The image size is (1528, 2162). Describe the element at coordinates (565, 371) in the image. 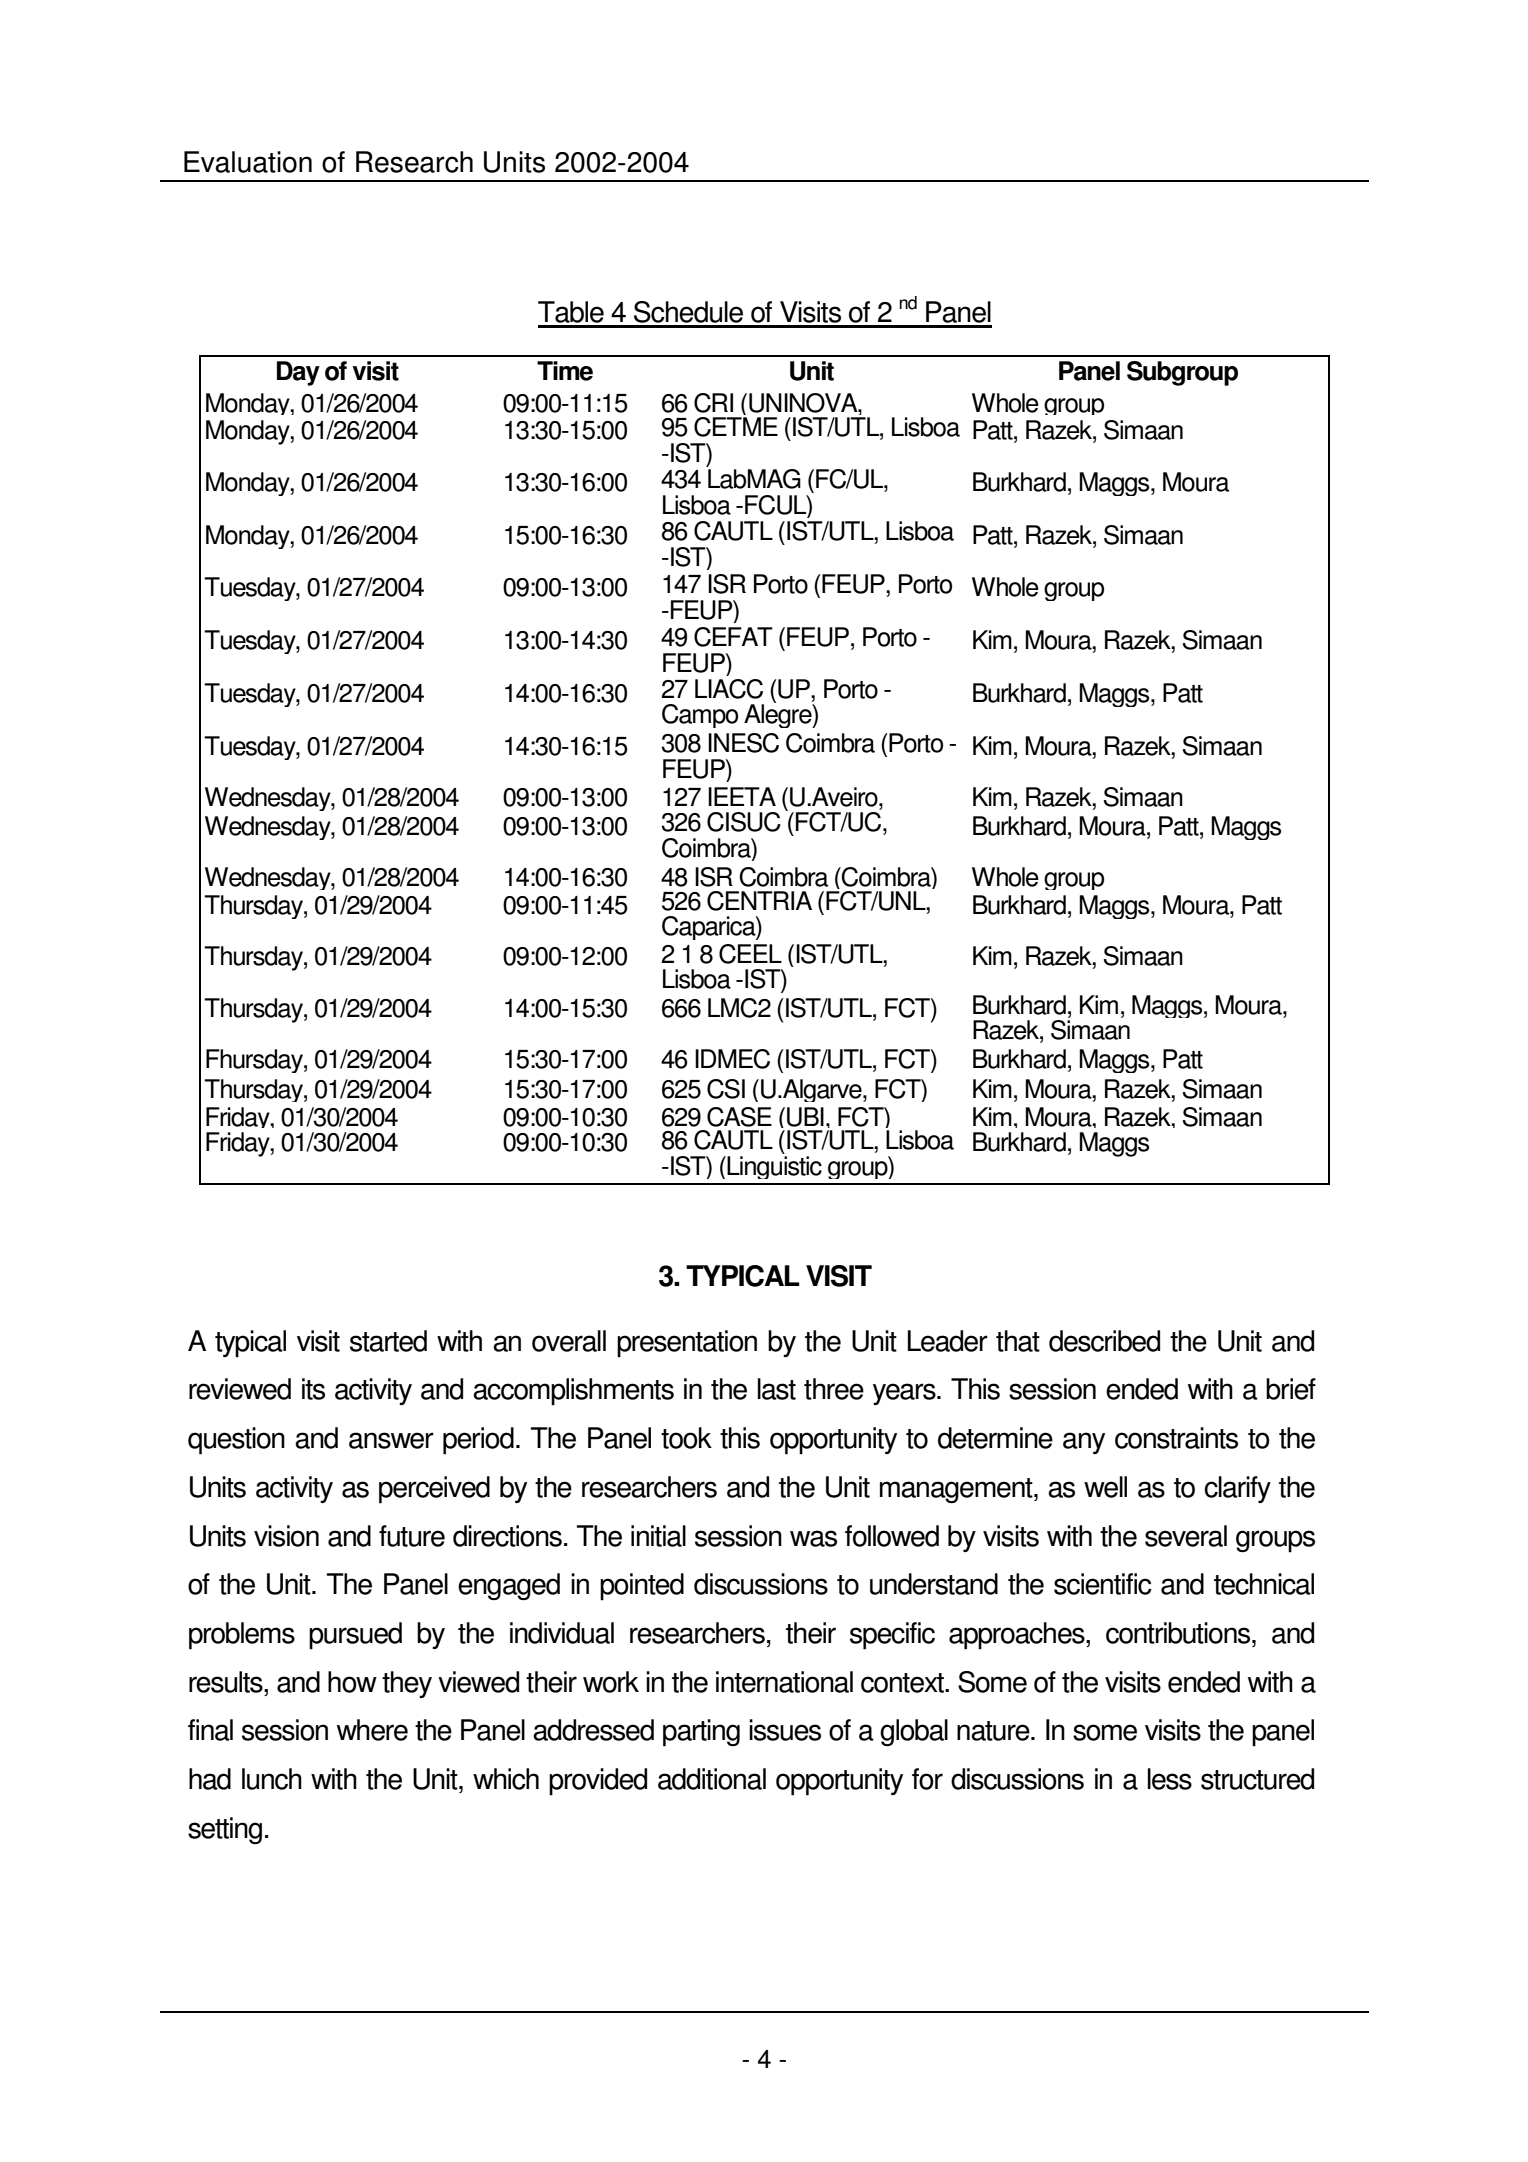

I see `Time` at that location.
